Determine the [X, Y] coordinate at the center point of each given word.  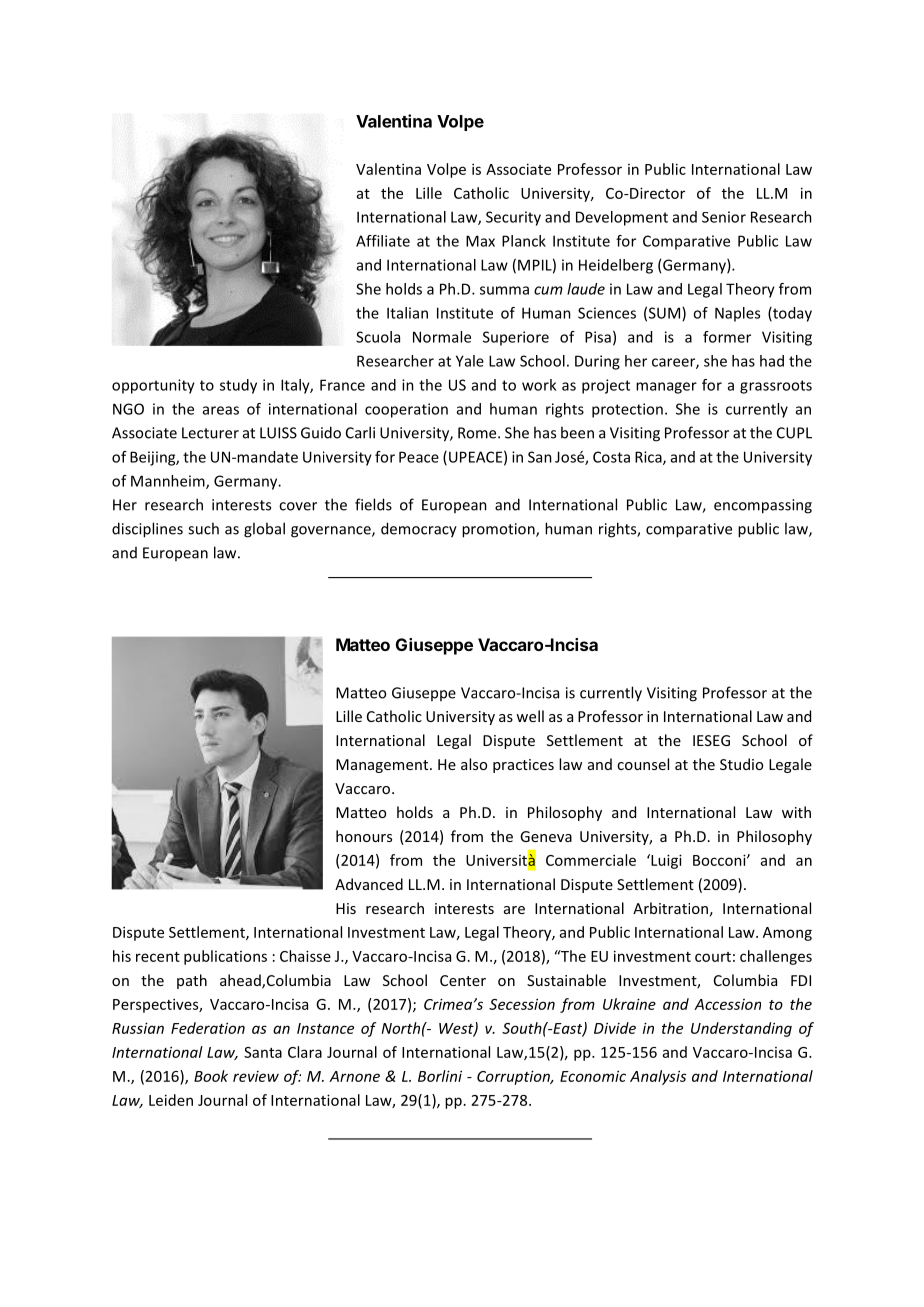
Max [480, 241]
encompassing [763, 506]
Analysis [658, 1077]
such [203, 528]
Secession [522, 1004]
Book [211, 1076]
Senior [724, 217]
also [474, 764]
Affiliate [383, 241]
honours [364, 836]
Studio [741, 764]
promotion [499, 530]
